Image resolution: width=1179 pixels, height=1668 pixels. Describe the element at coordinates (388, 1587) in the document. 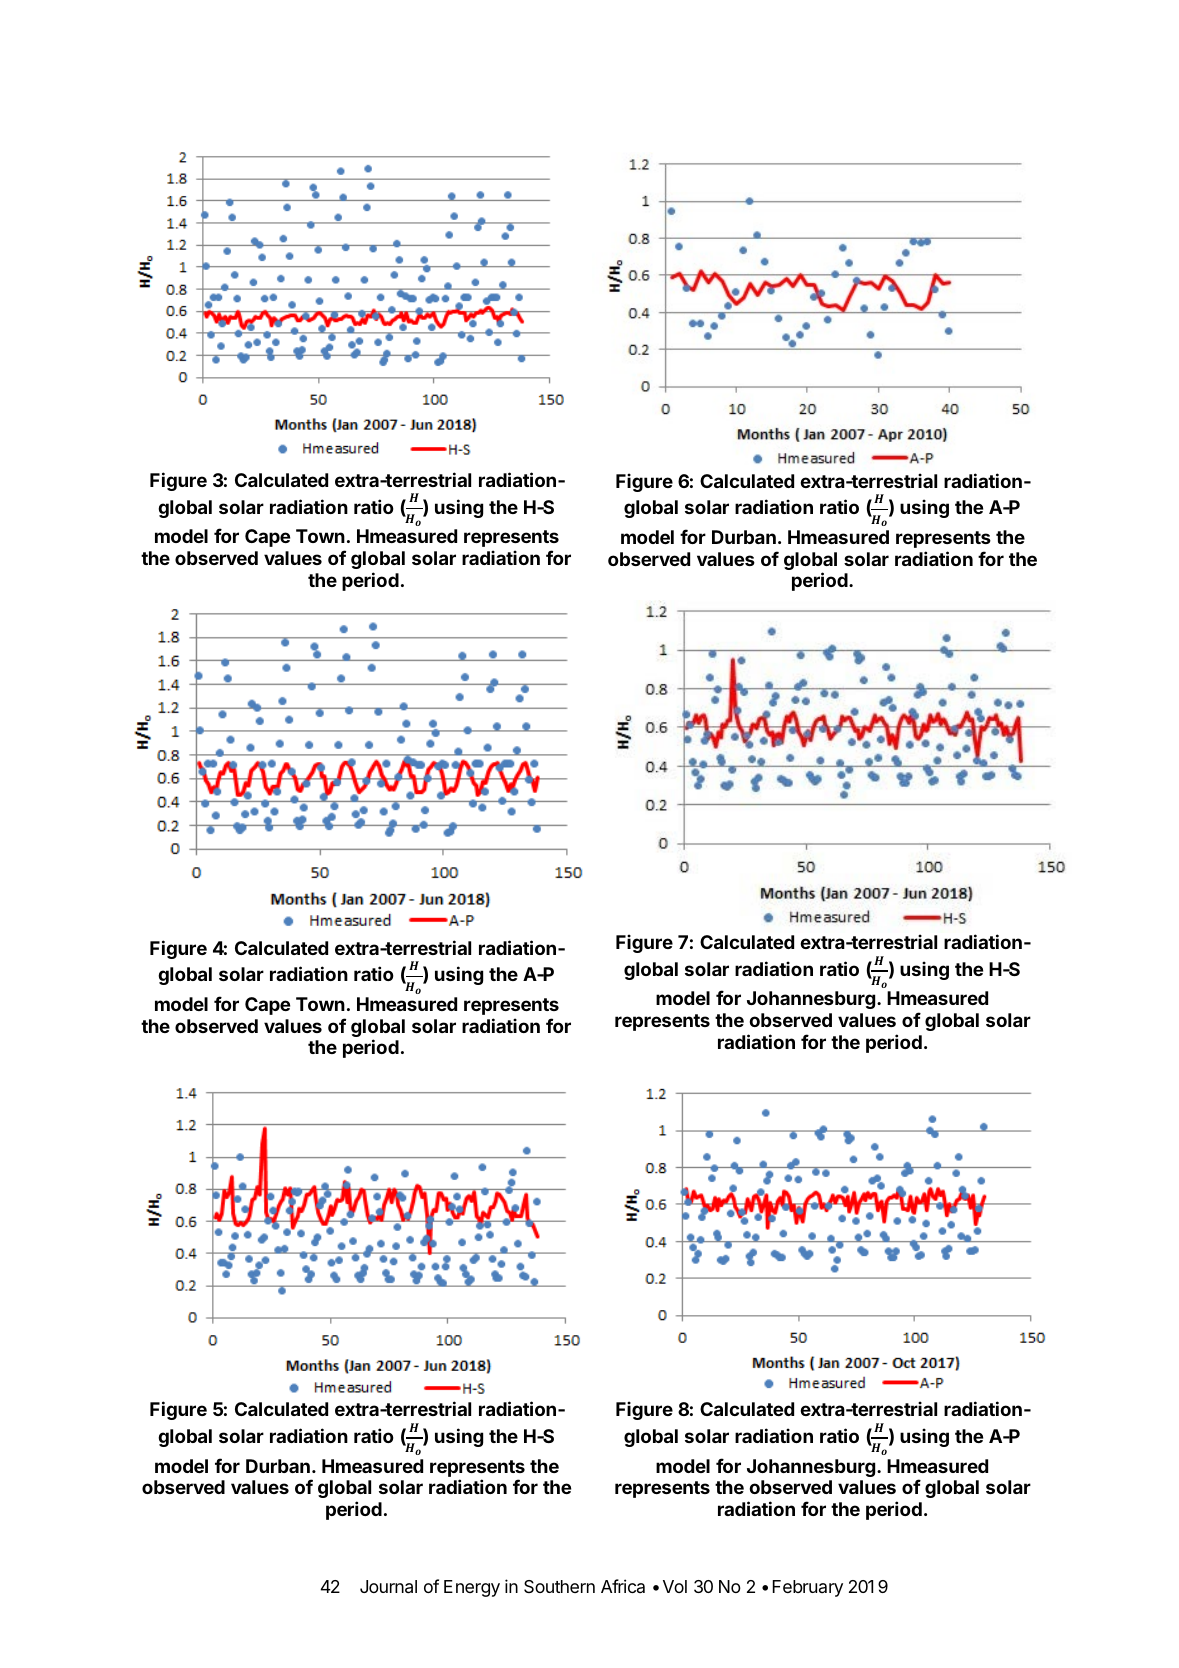

I see `Journal` at that location.
